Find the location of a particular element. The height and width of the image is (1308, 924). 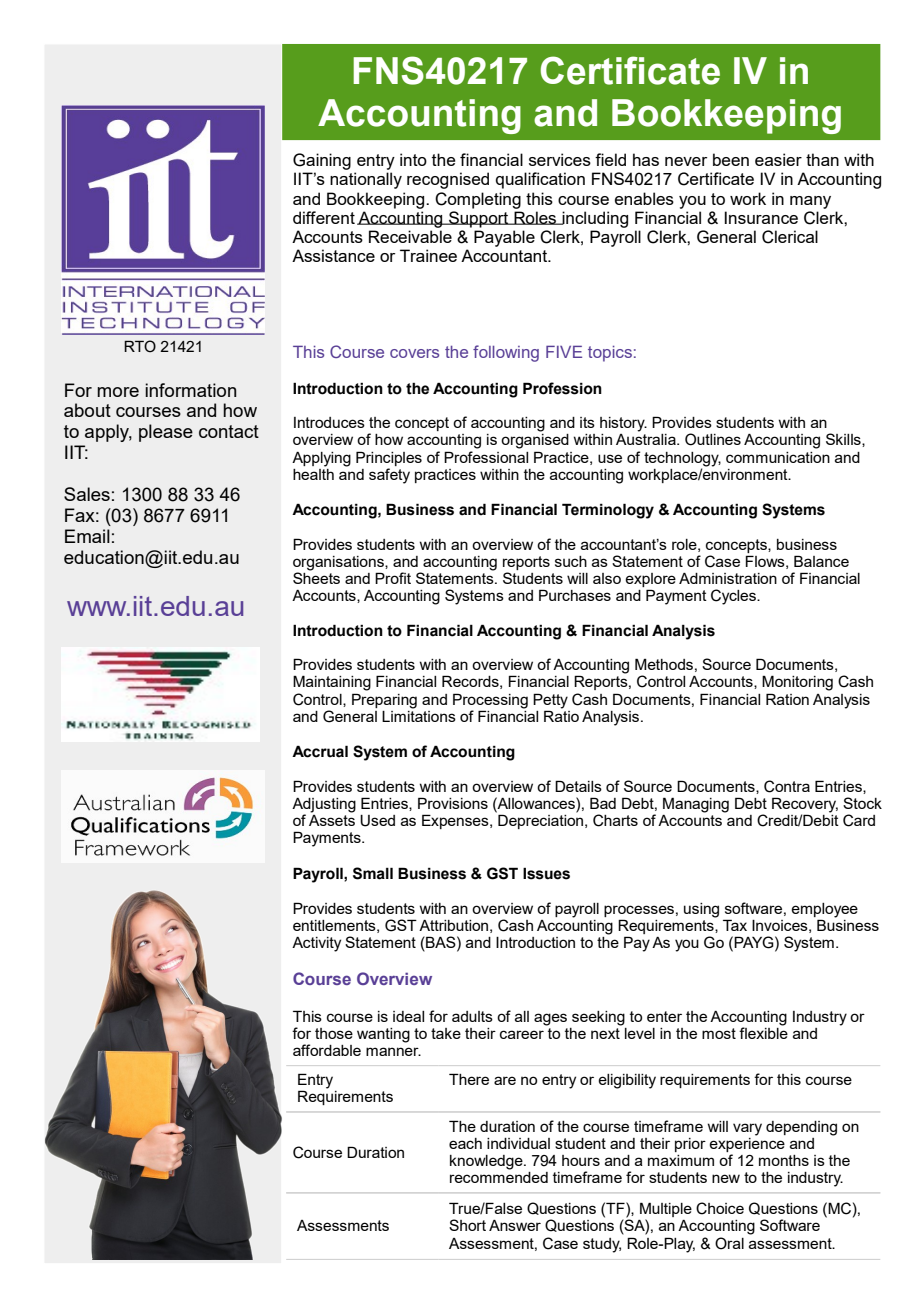

communication is located at coordinates (778, 457).
